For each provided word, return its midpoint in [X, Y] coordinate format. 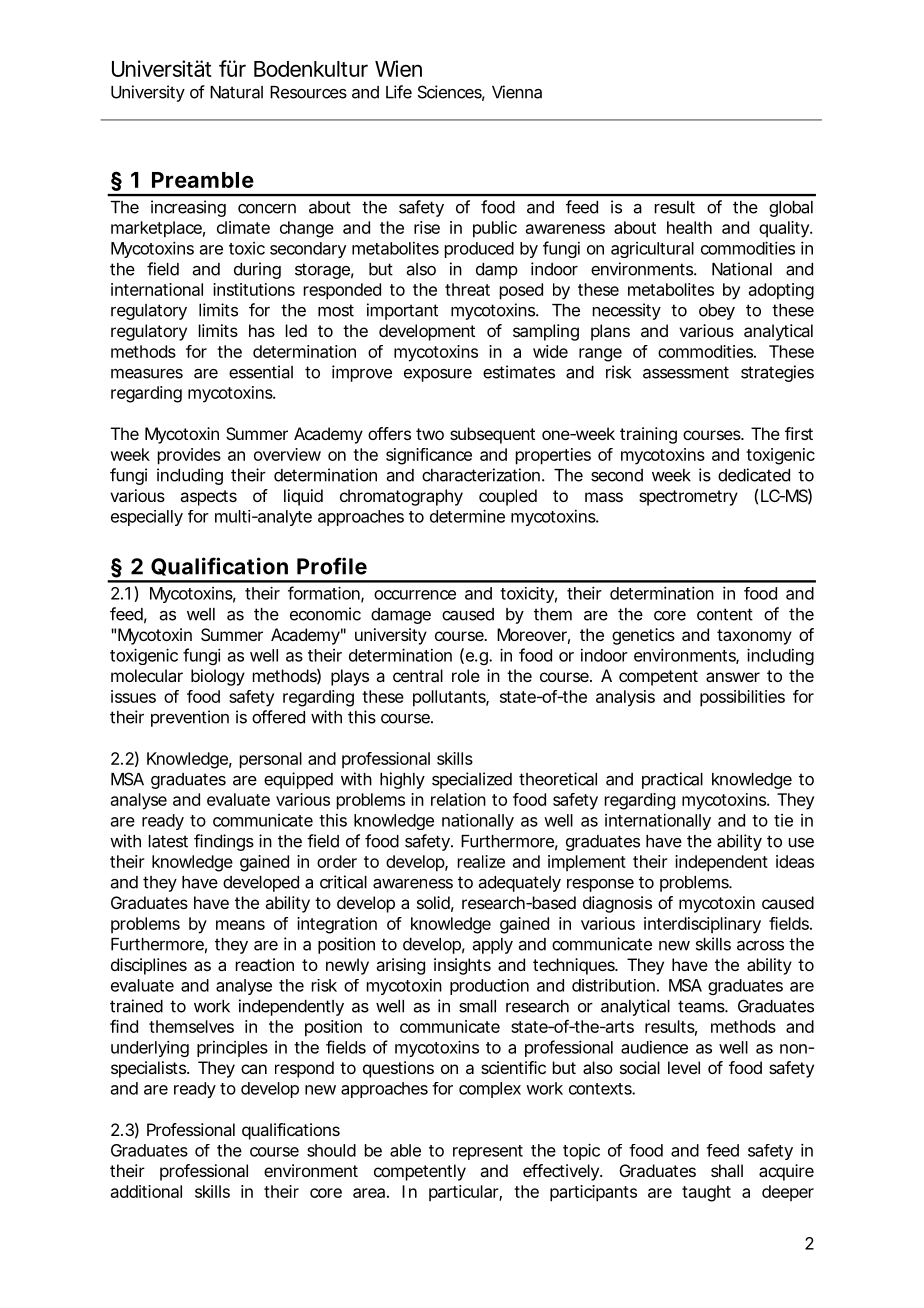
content [725, 614]
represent [488, 1152]
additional [146, 1191]
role [466, 675]
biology [218, 677]
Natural [236, 92]
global [791, 209]
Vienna [517, 92]
